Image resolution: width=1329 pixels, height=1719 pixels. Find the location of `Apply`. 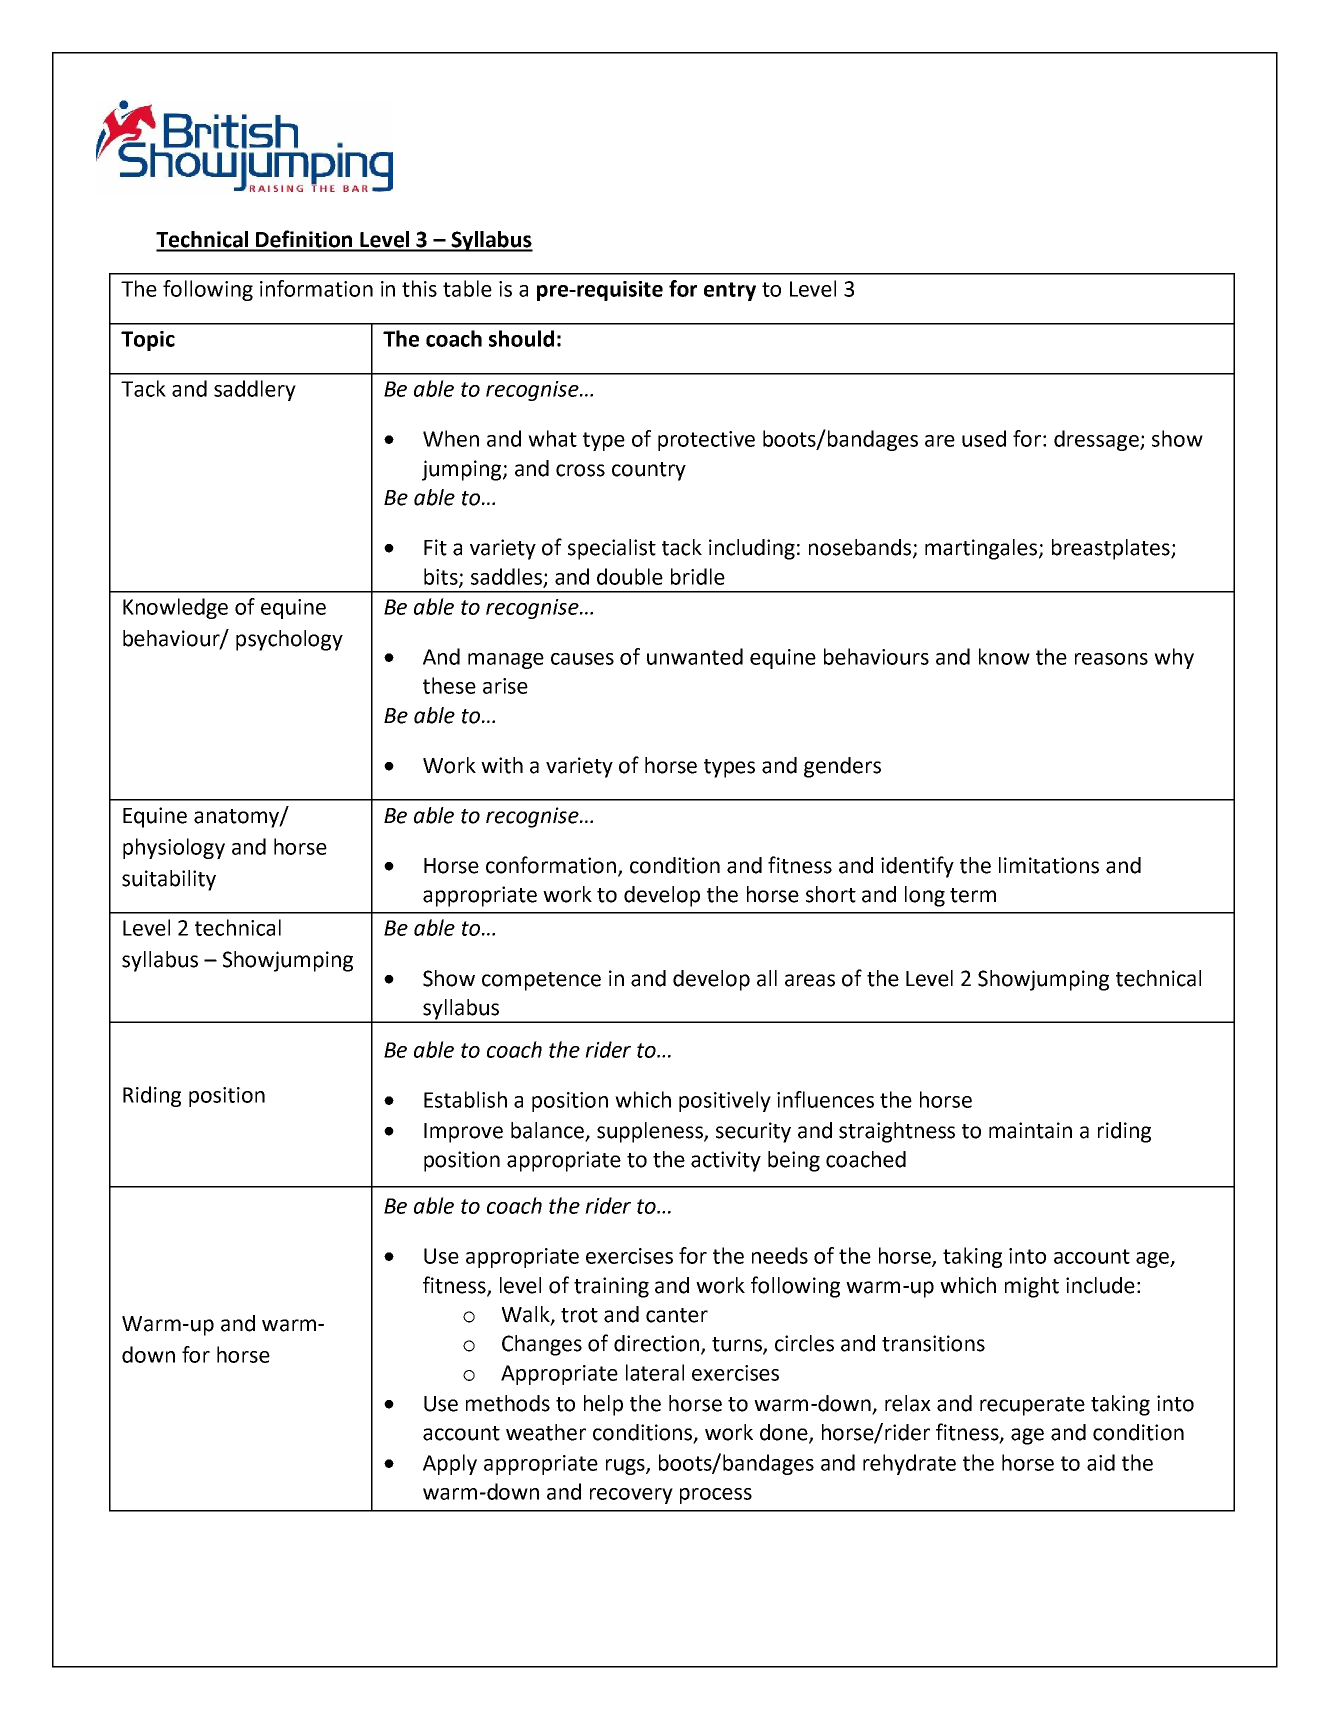

Apply is located at coordinates (450, 1464).
